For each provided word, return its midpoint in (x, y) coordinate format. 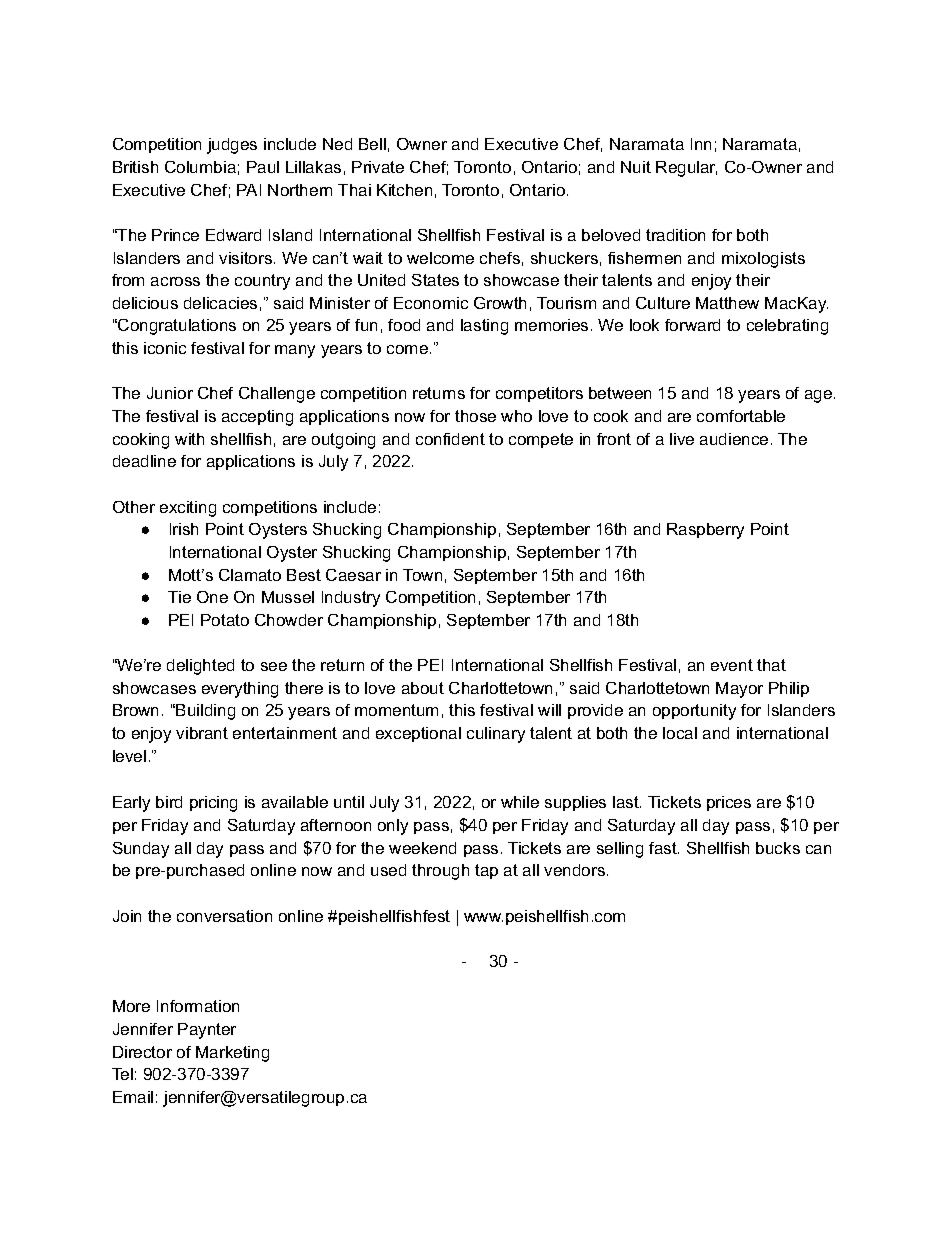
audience (734, 439)
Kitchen (404, 190)
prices (729, 803)
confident (450, 439)
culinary (496, 735)
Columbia (200, 167)
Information (198, 1006)
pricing (213, 804)
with (189, 439)
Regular (686, 169)
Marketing (232, 1054)
